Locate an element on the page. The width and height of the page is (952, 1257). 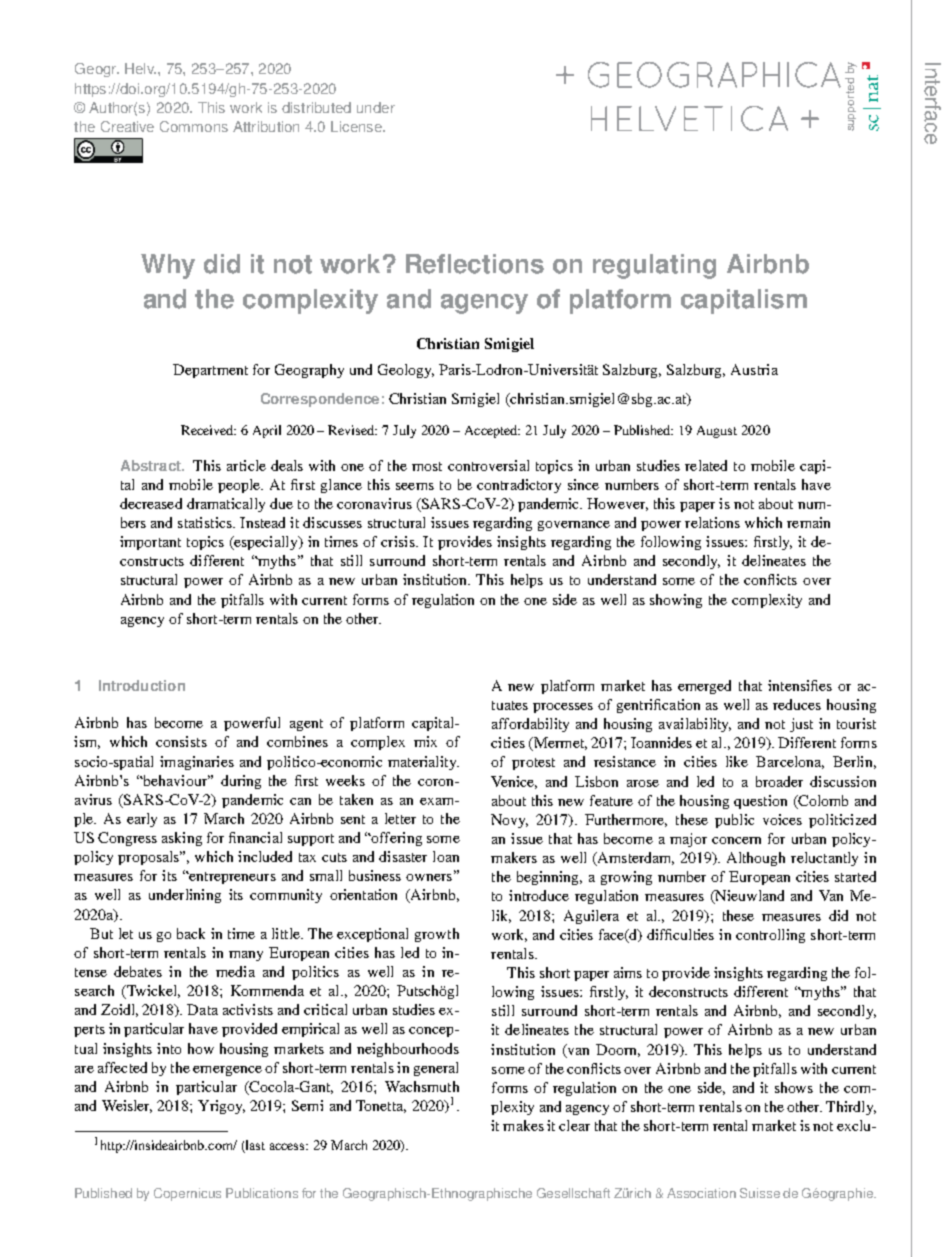
License is located at coordinates (357, 126).
